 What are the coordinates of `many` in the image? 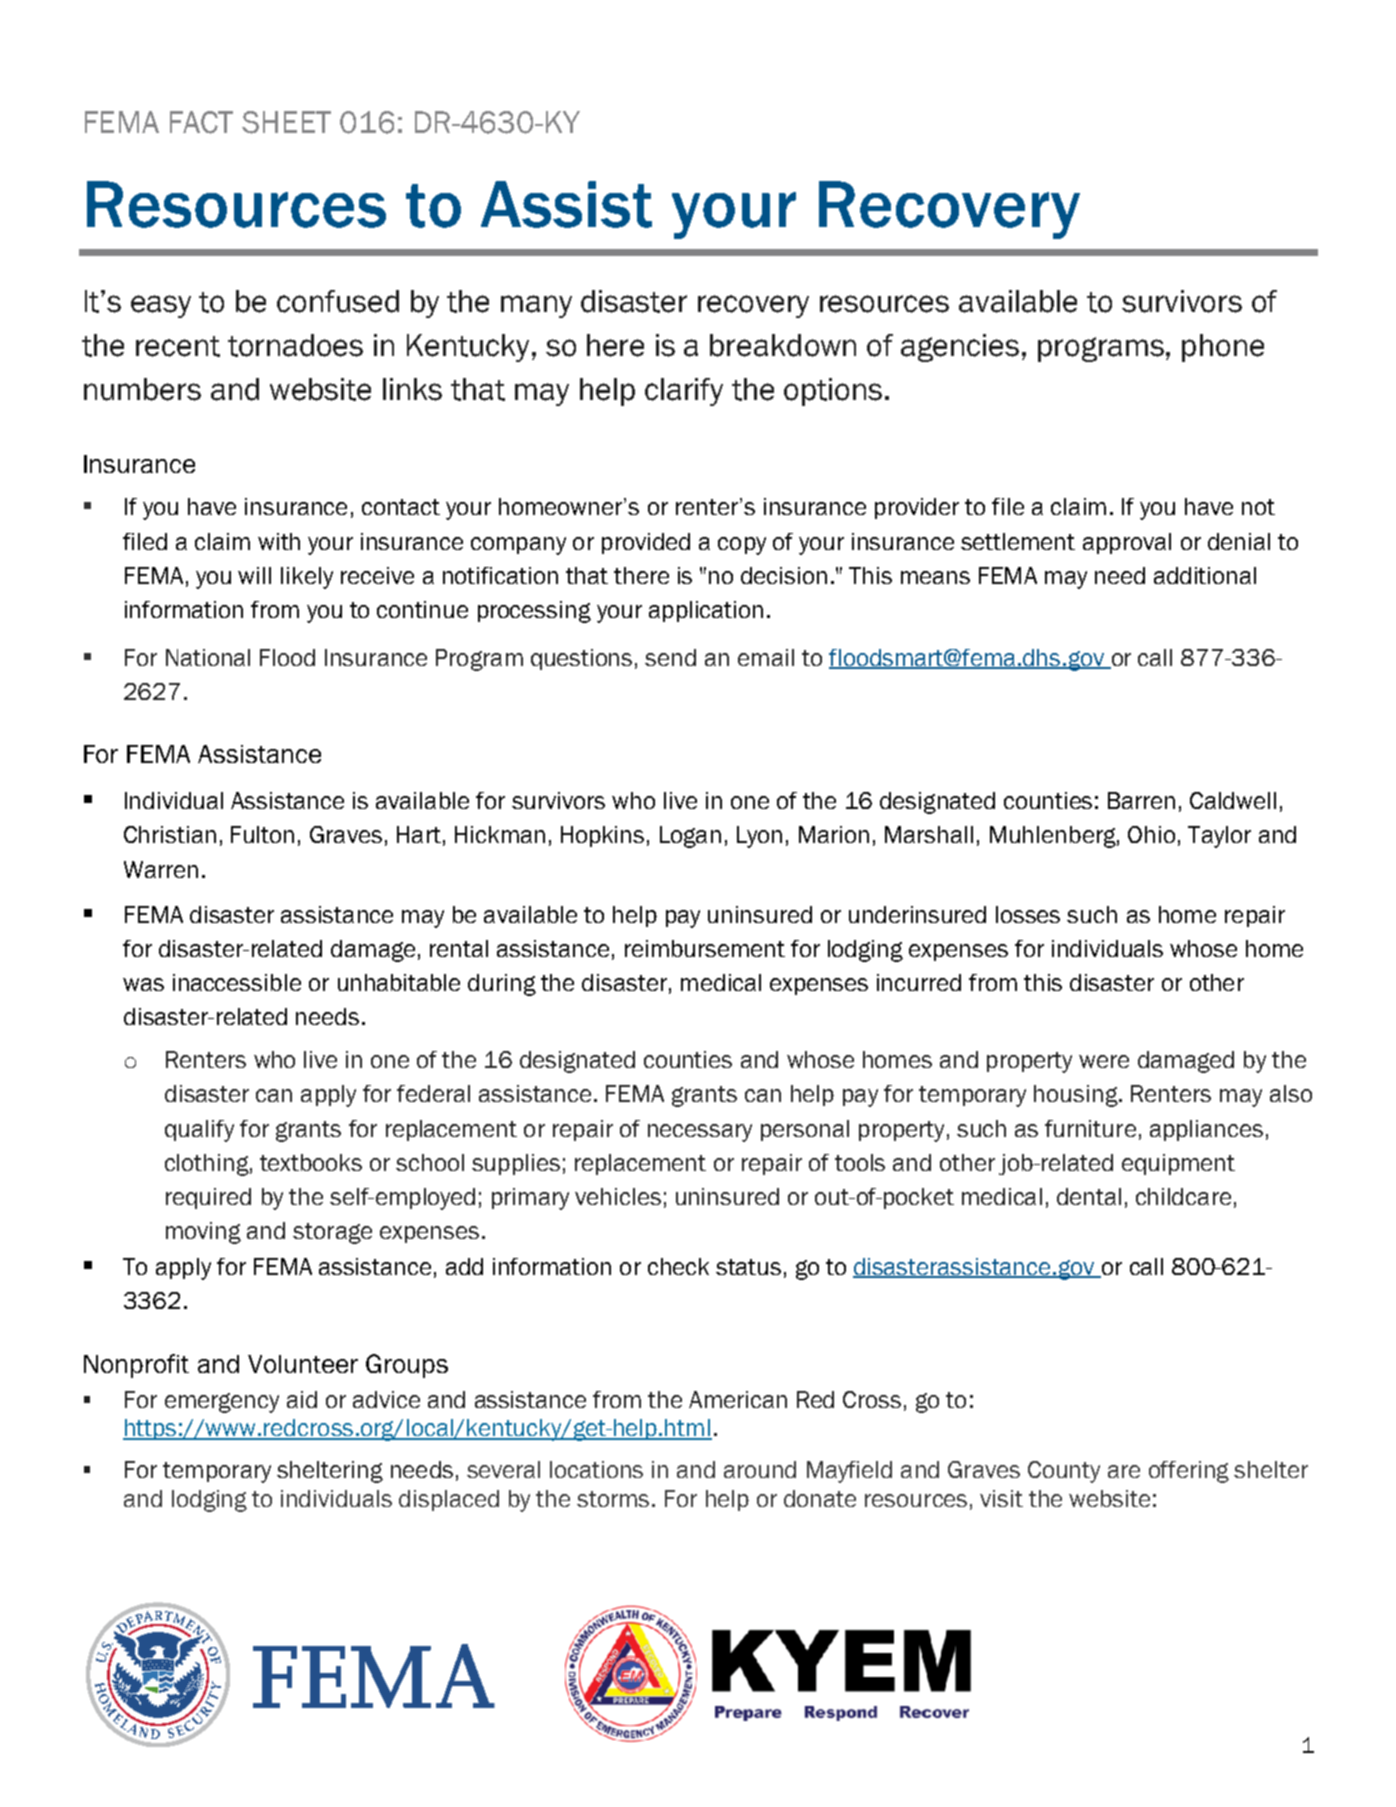 It's located at (536, 306).
